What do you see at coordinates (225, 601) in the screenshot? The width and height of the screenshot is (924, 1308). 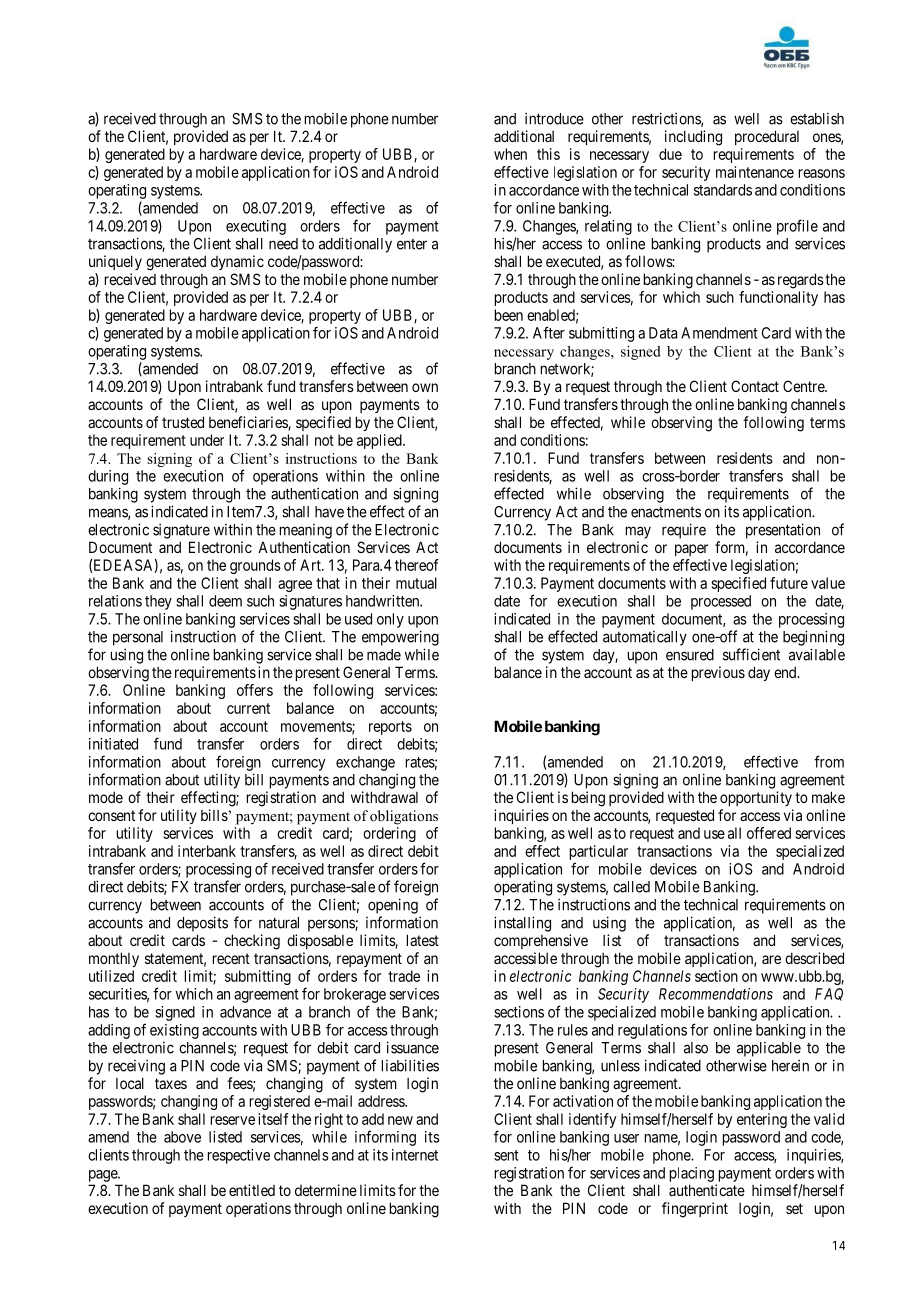 I see `deem` at bounding box center [225, 601].
